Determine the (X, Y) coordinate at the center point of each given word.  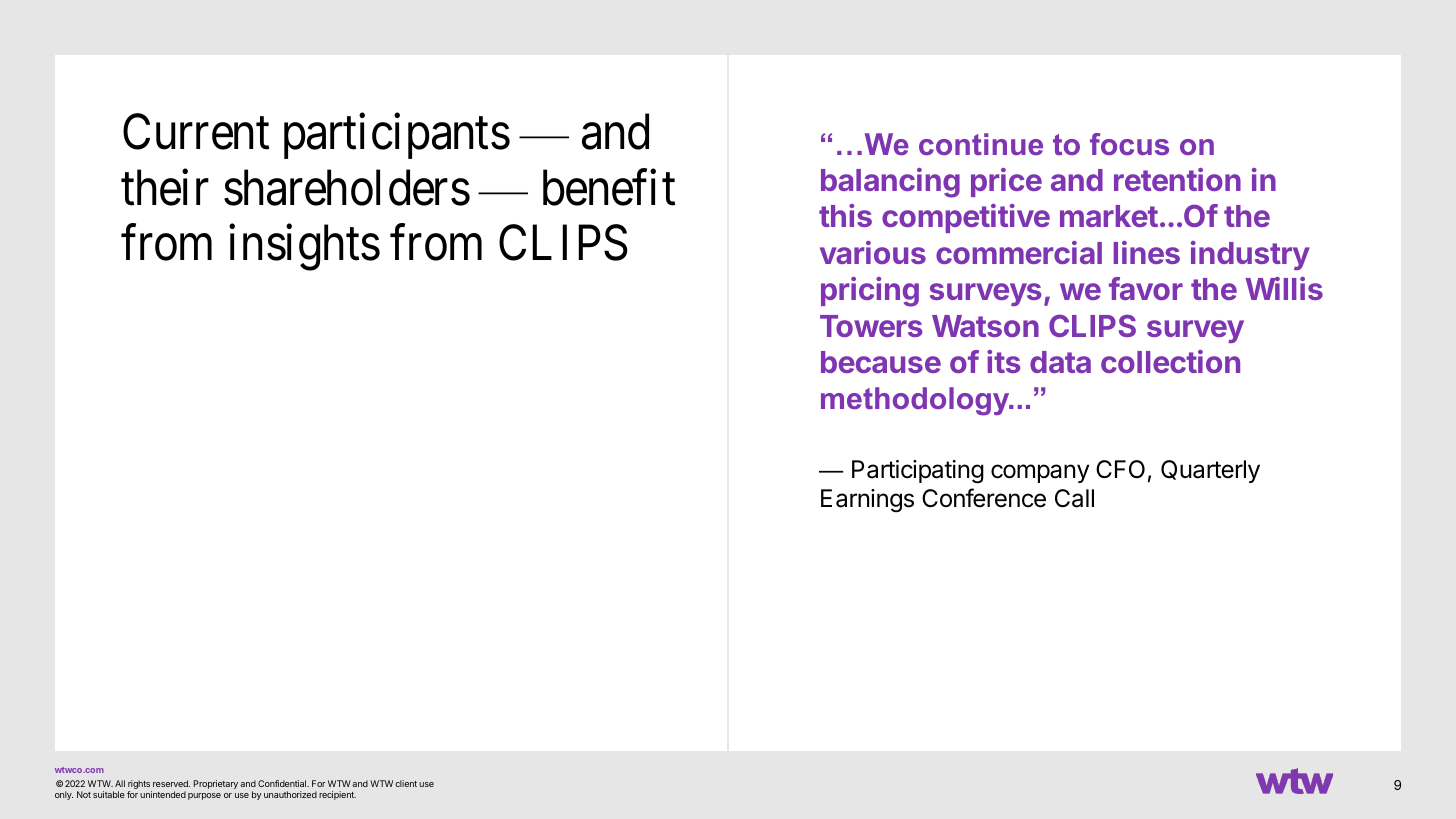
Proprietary (216, 784)
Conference (984, 498)
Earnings (867, 501)
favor (1146, 288)
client (406, 783)
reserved (171, 783)
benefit (609, 188)
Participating (918, 472)
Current (196, 132)
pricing (870, 292)
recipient (337, 795)
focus (1129, 144)
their (165, 188)
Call (1074, 498)
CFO (1120, 469)
